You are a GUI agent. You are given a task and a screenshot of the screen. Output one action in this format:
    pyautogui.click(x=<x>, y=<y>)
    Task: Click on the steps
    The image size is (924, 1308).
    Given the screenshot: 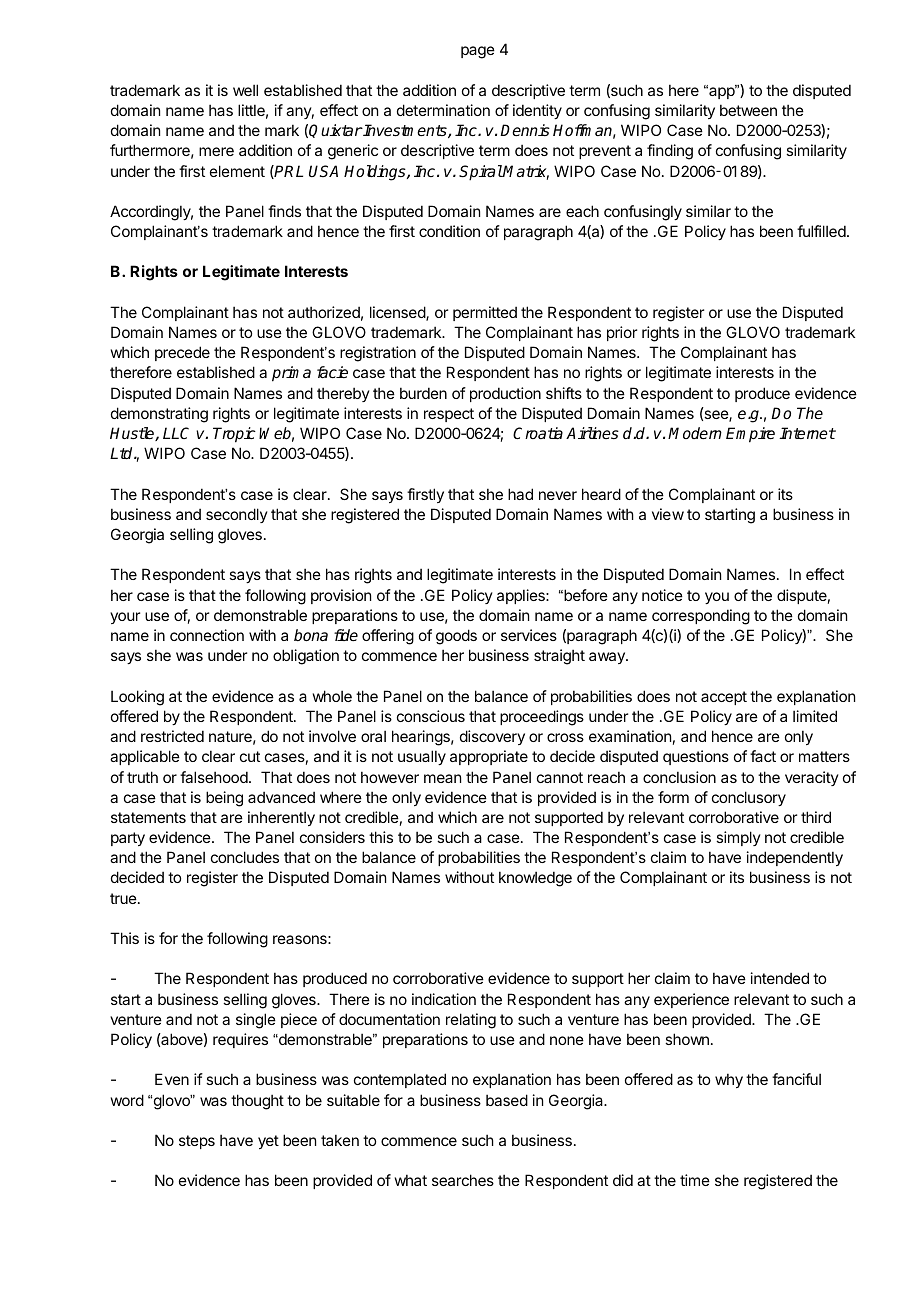 What is the action you would take?
    pyautogui.click(x=197, y=1142)
